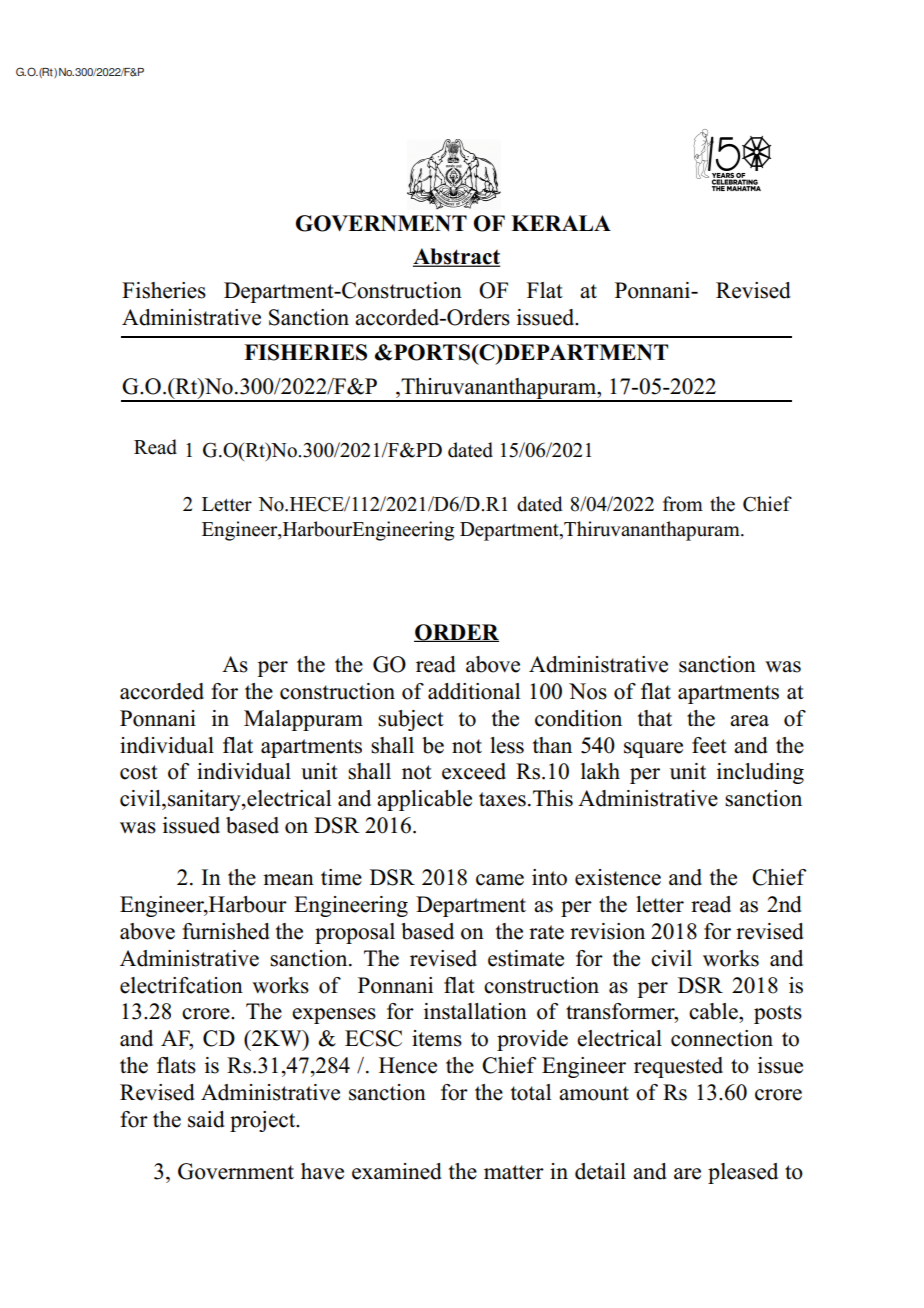 The width and height of the screenshot is (924, 1308). Describe the element at coordinates (655, 718) in the screenshot. I see `that` at that location.
